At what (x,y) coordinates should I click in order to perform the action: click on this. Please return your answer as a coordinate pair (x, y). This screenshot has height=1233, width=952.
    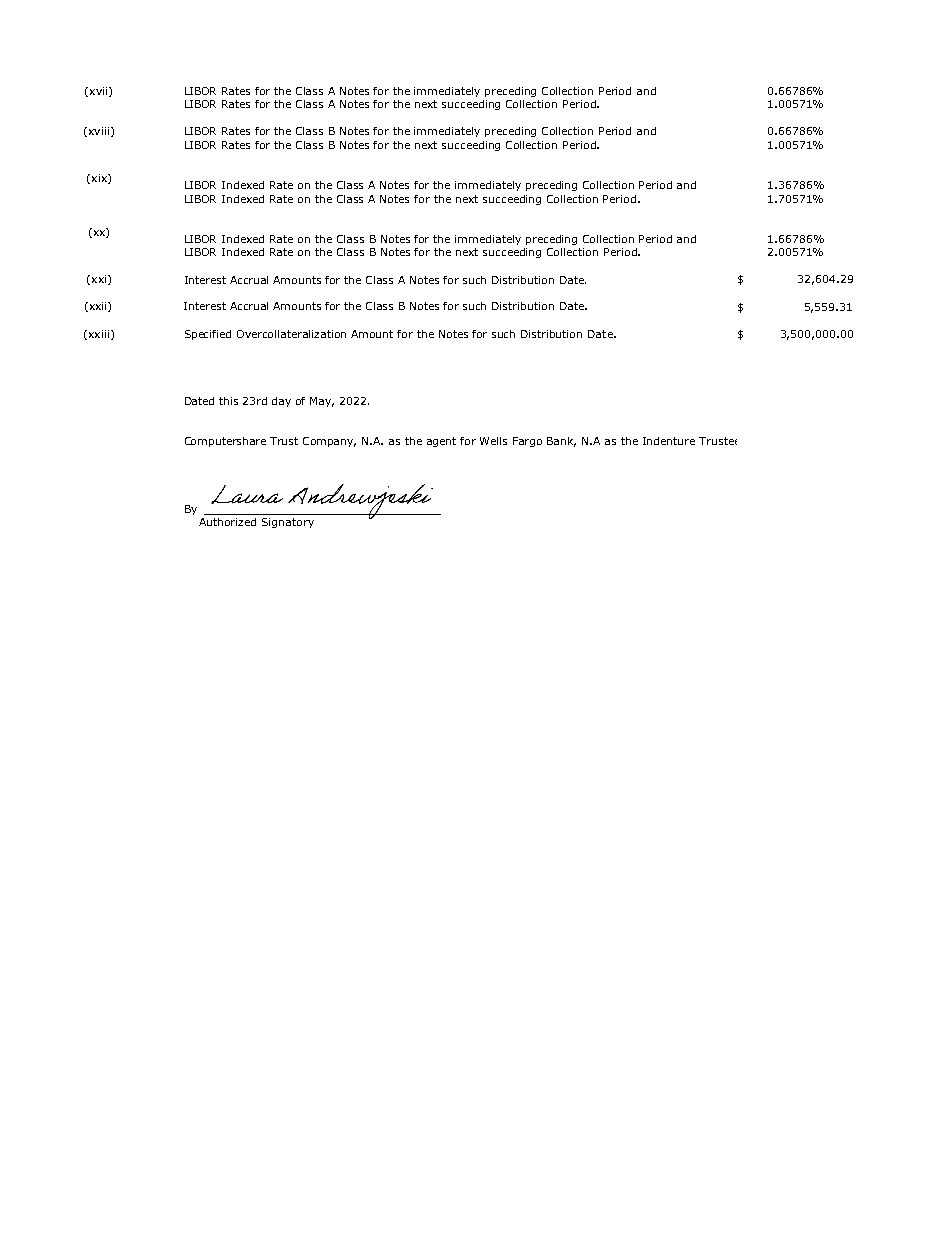
    Looking at the image, I should click on (228, 401).
